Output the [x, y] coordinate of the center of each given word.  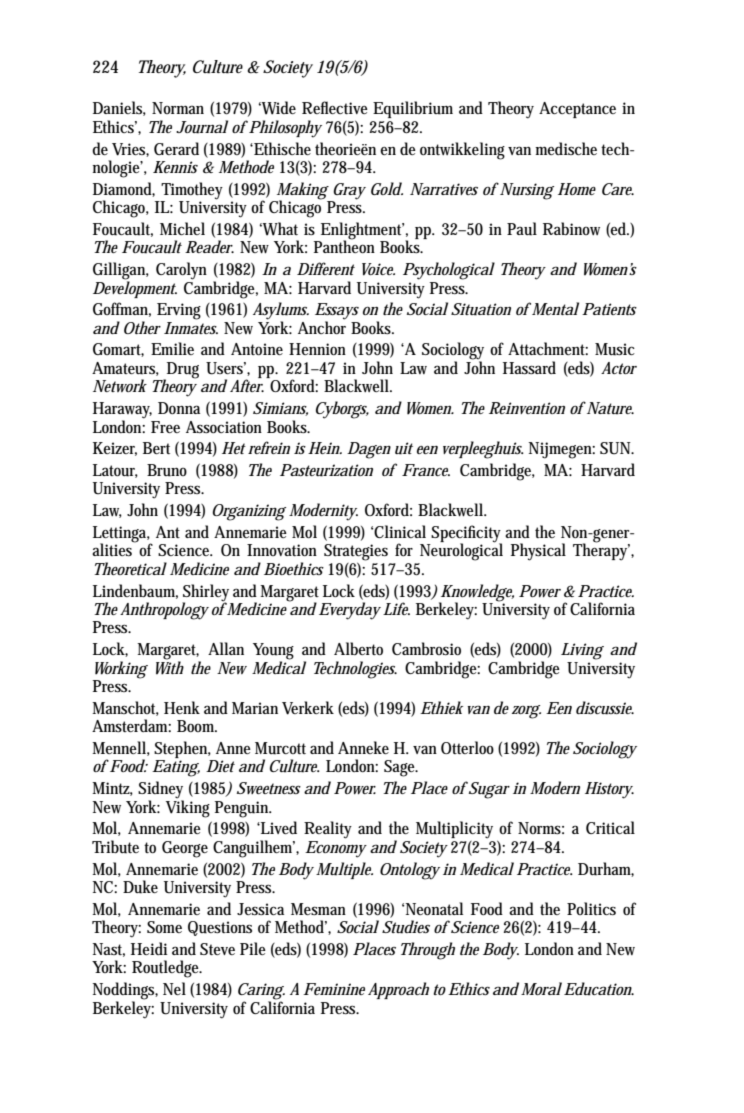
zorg [526, 712]
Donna [179, 408]
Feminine [334, 989]
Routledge [167, 969]
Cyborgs [342, 410]
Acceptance [577, 110]
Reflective [335, 107]
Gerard [176, 148]
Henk [182, 707]
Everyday [350, 611]
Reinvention [527, 408]
